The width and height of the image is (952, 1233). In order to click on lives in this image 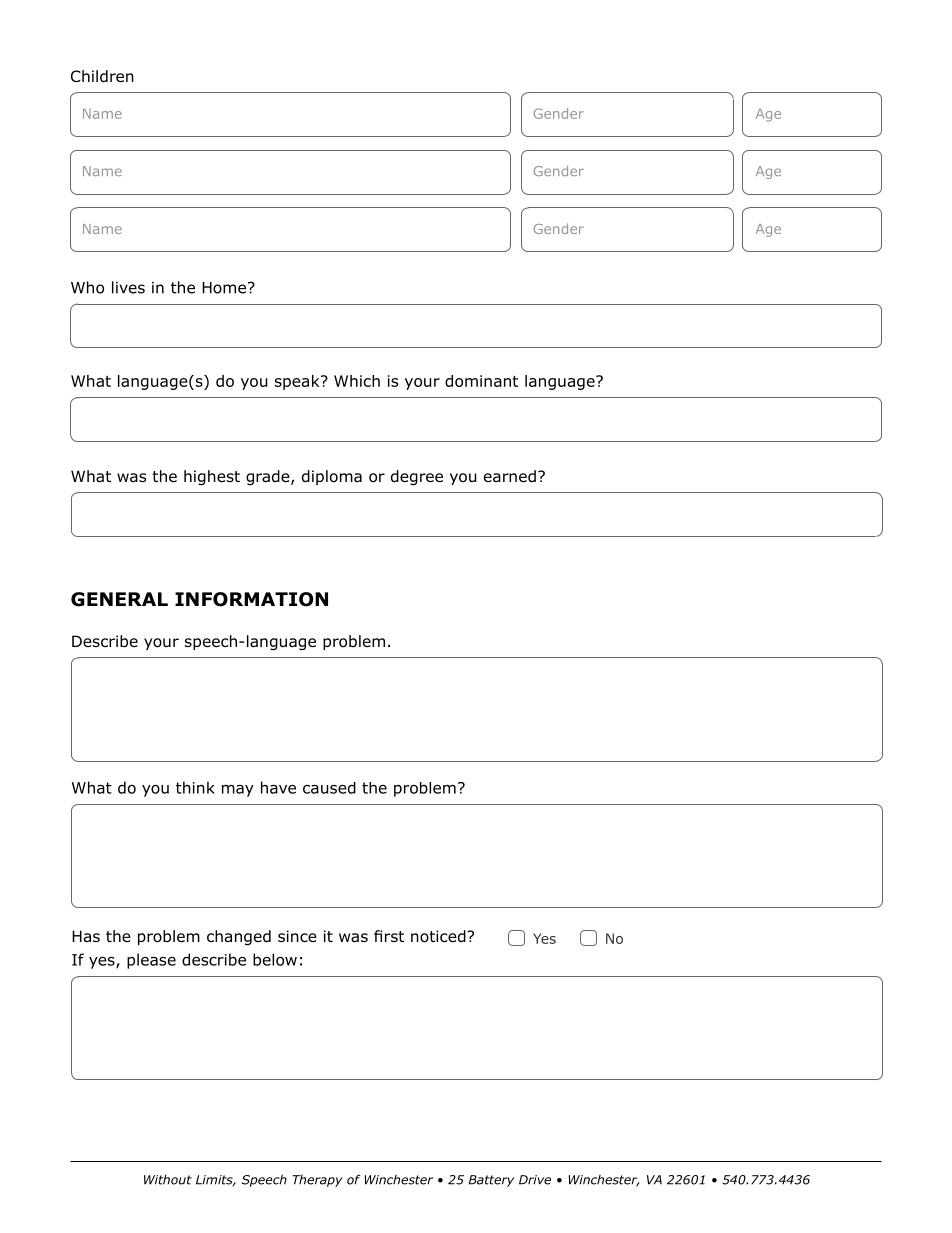, I will do `click(128, 287)`.
